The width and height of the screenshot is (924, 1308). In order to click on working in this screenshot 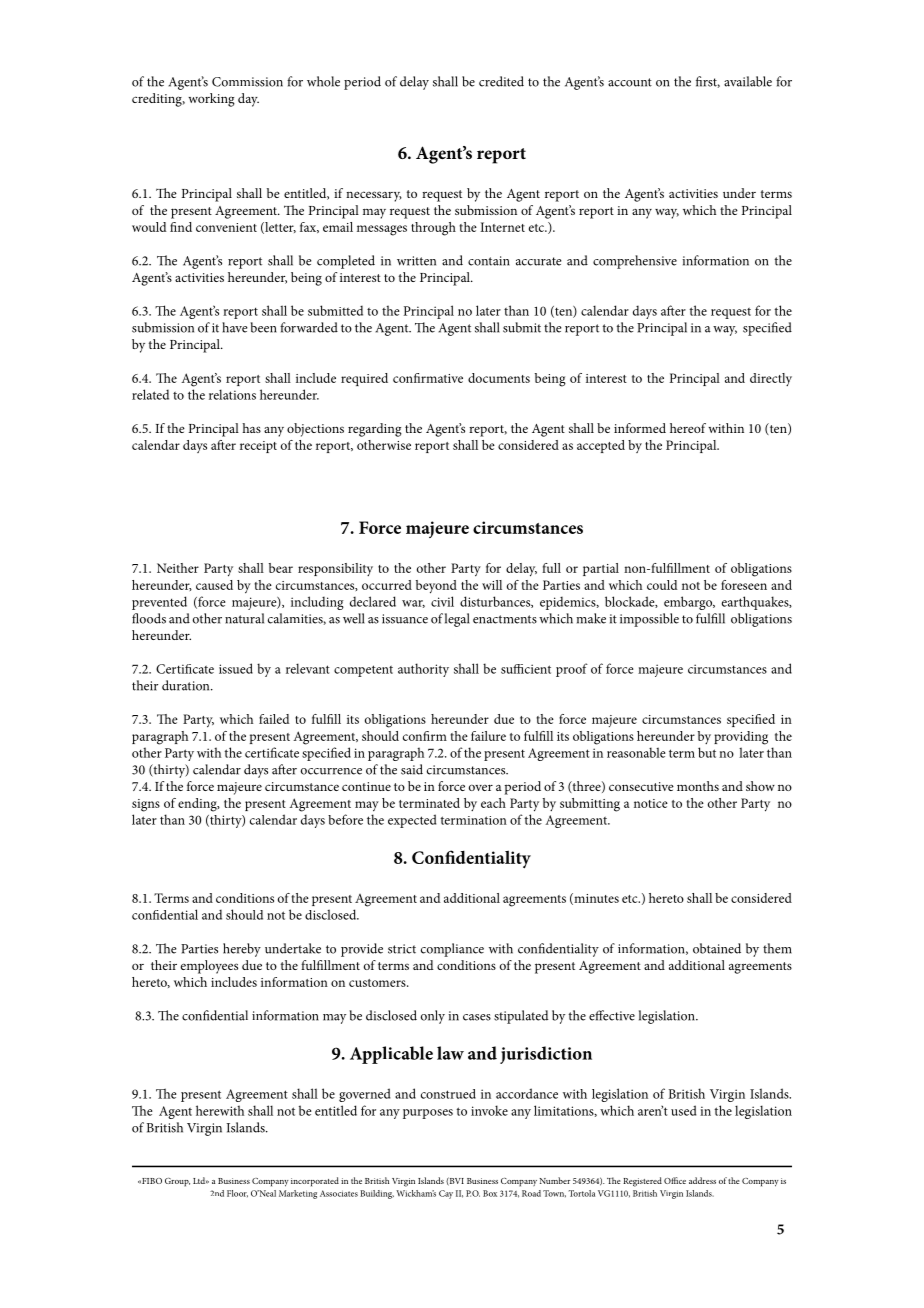, I will do `click(211, 100)`.
